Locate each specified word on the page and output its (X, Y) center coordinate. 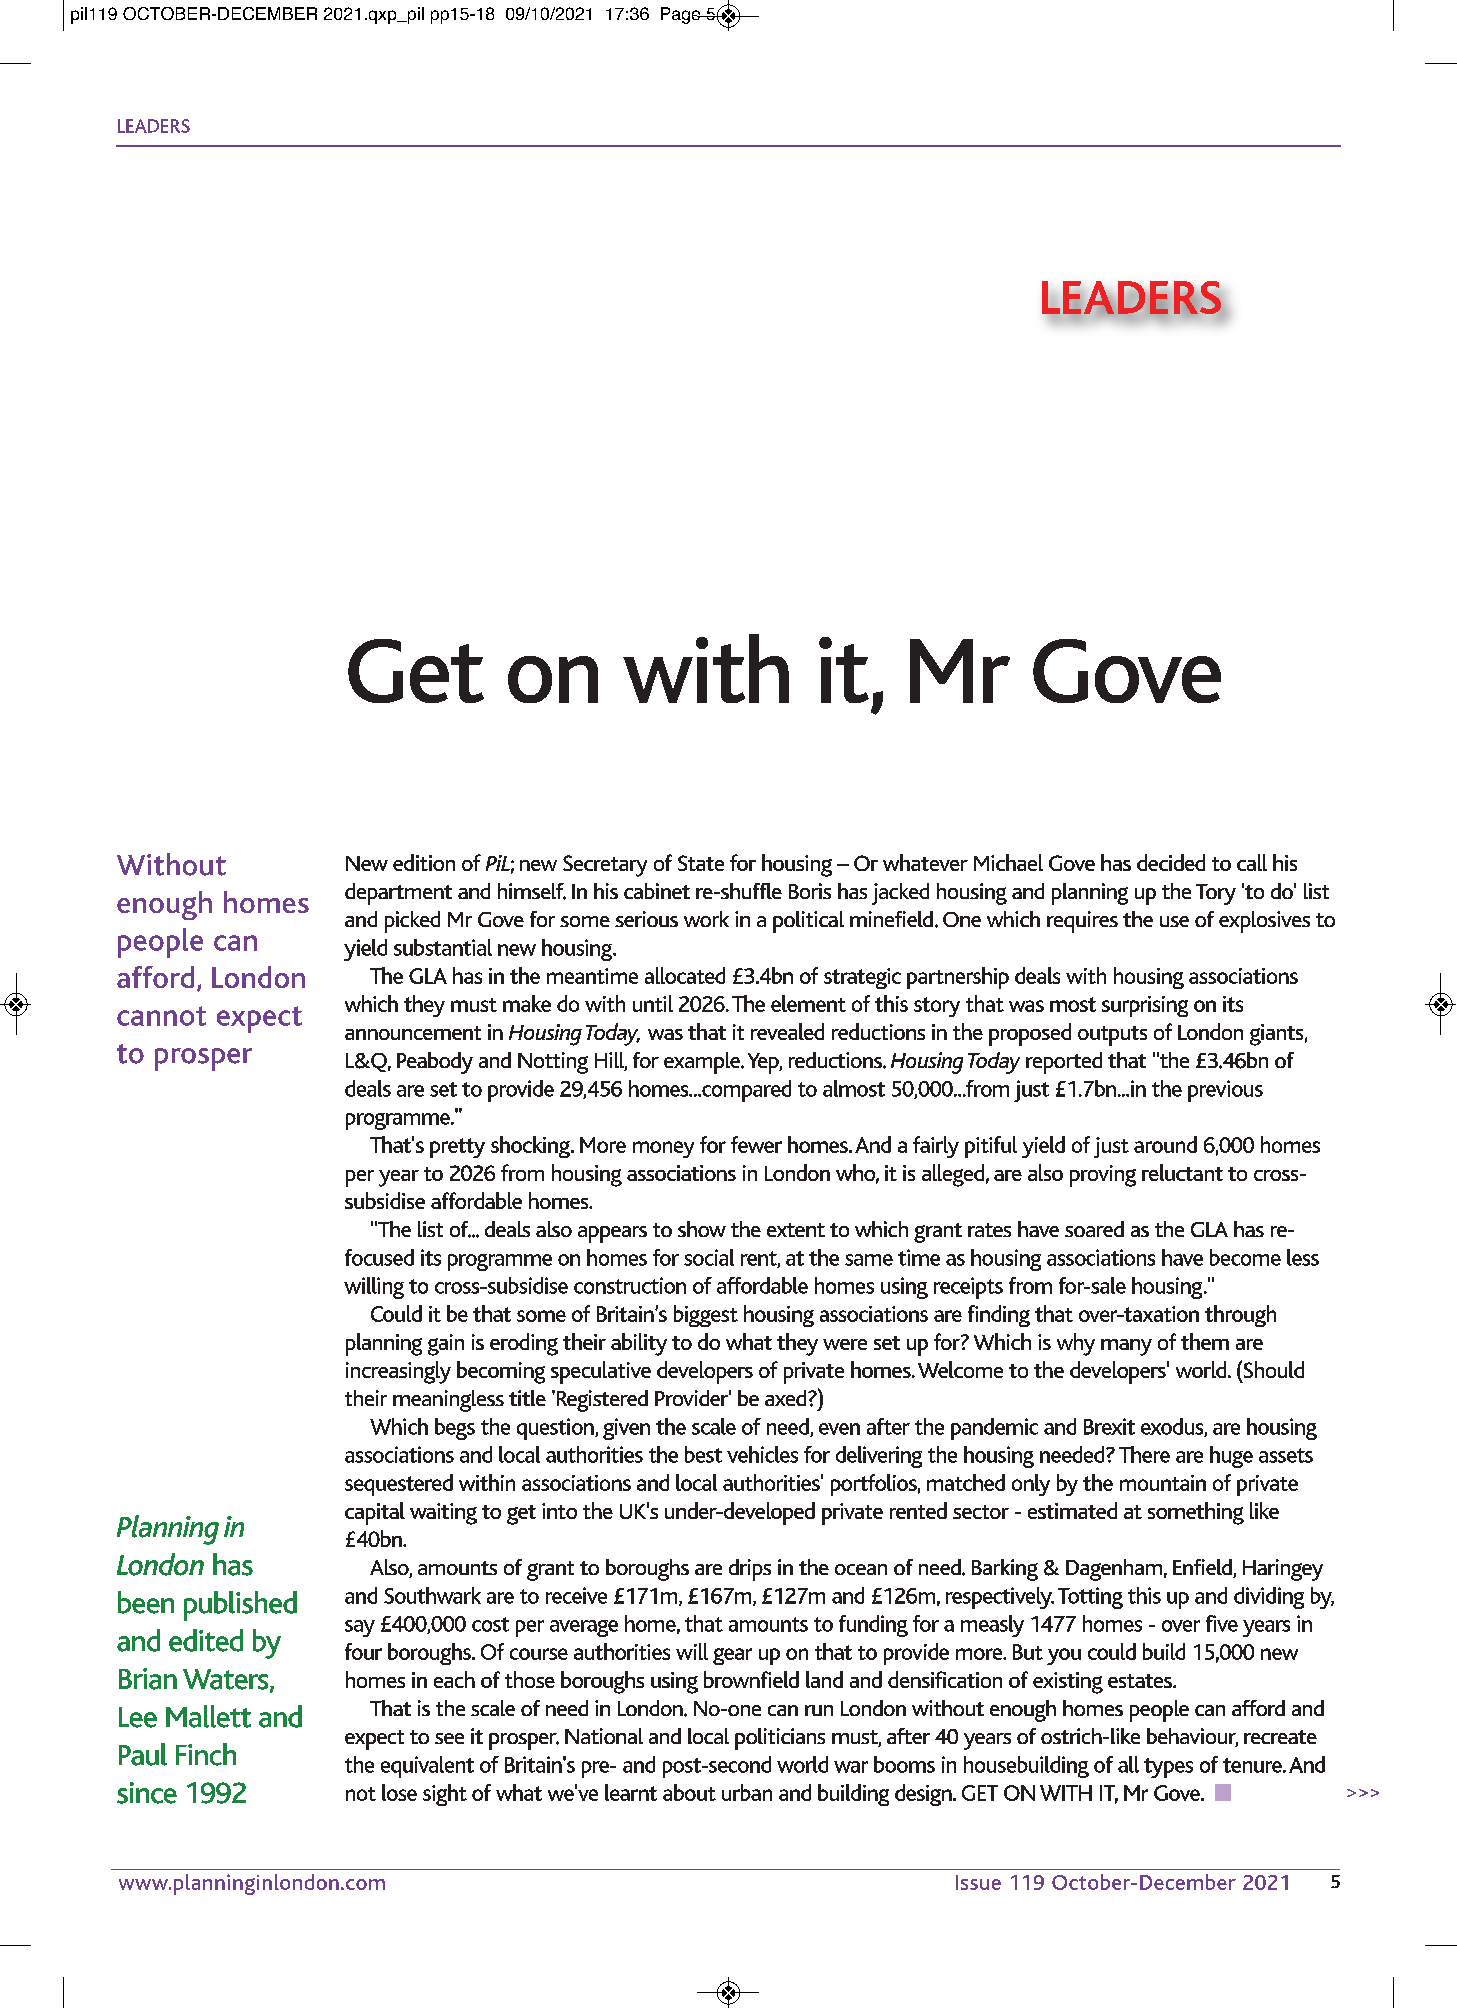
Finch (206, 1754)
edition (424, 862)
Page (682, 15)
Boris (810, 891)
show (702, 1229)
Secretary (605, 866)
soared (1094, 1229)
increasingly (398, 1372)
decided (1171, 862)
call (1252, 862)
